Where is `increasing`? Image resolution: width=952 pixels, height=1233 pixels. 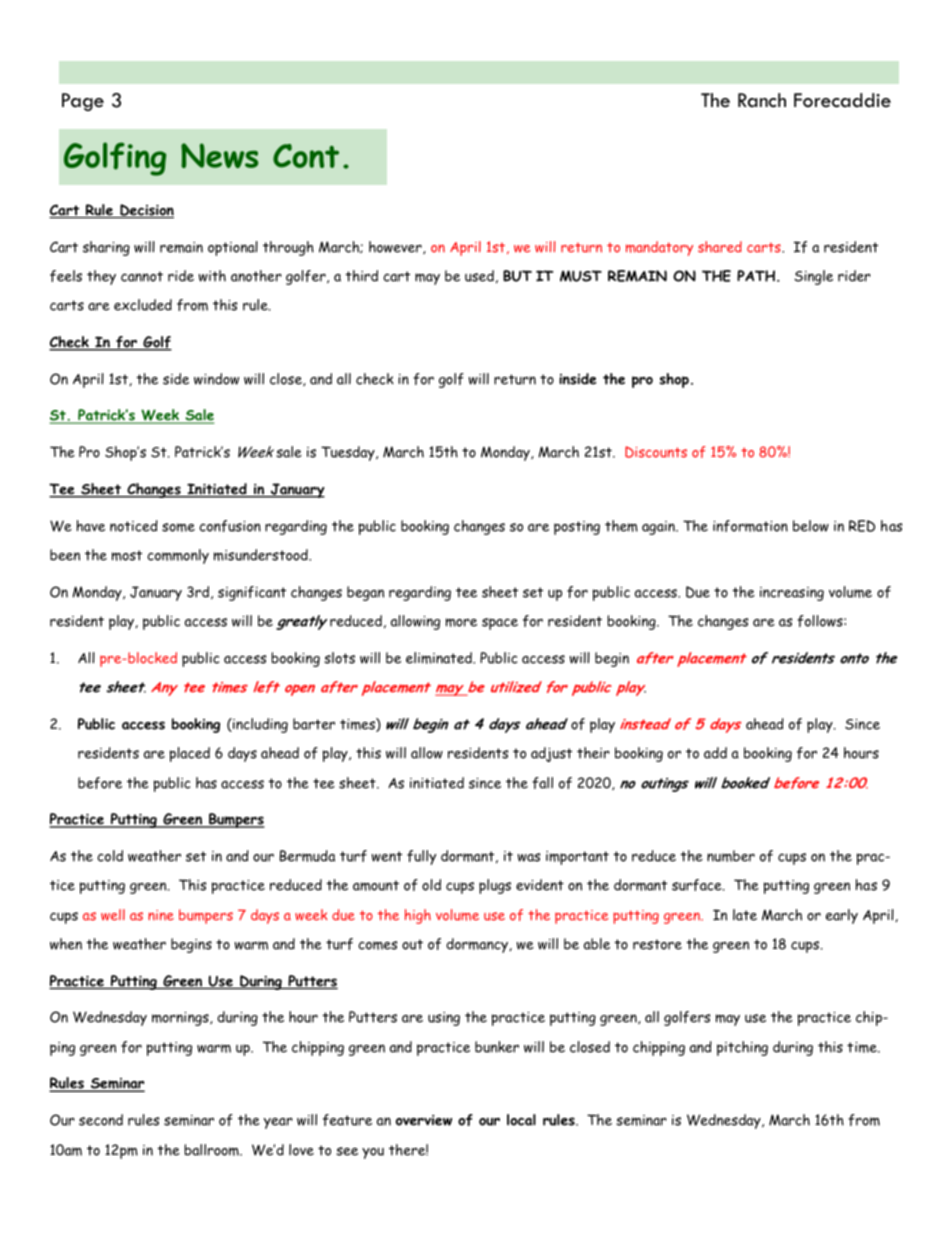
increasing is located at coordinates (792, 594).
